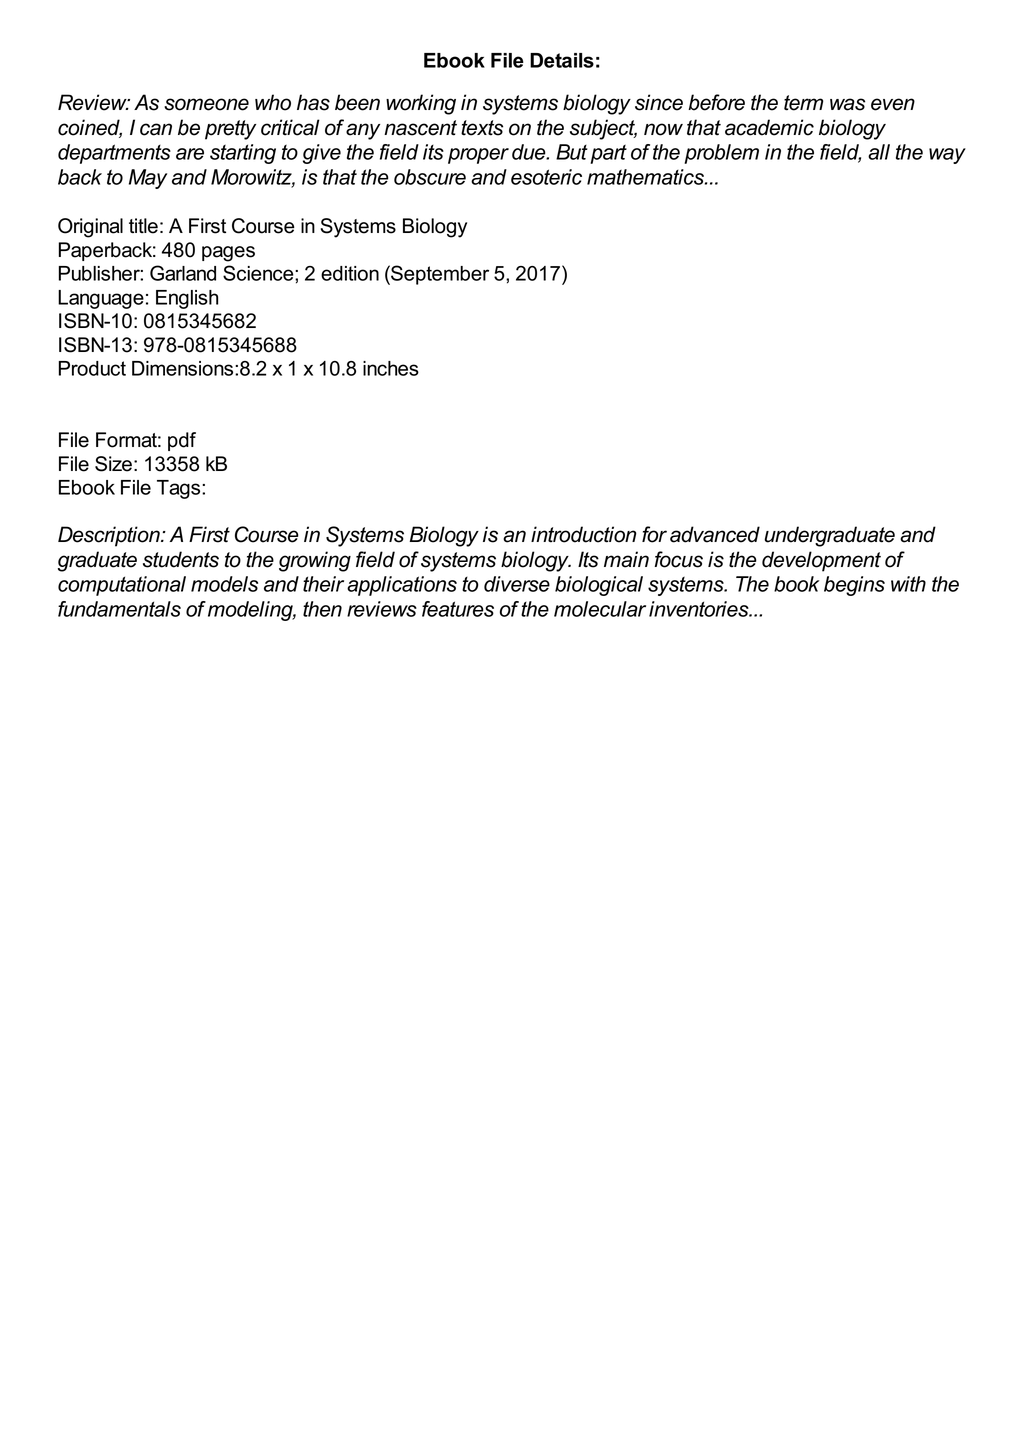 Image resolution: width=1025 pixels, height=1450 pixels. What do you see at coordinates (879, 152) in the page?
I see `all` at bounding box center [879, 152].
